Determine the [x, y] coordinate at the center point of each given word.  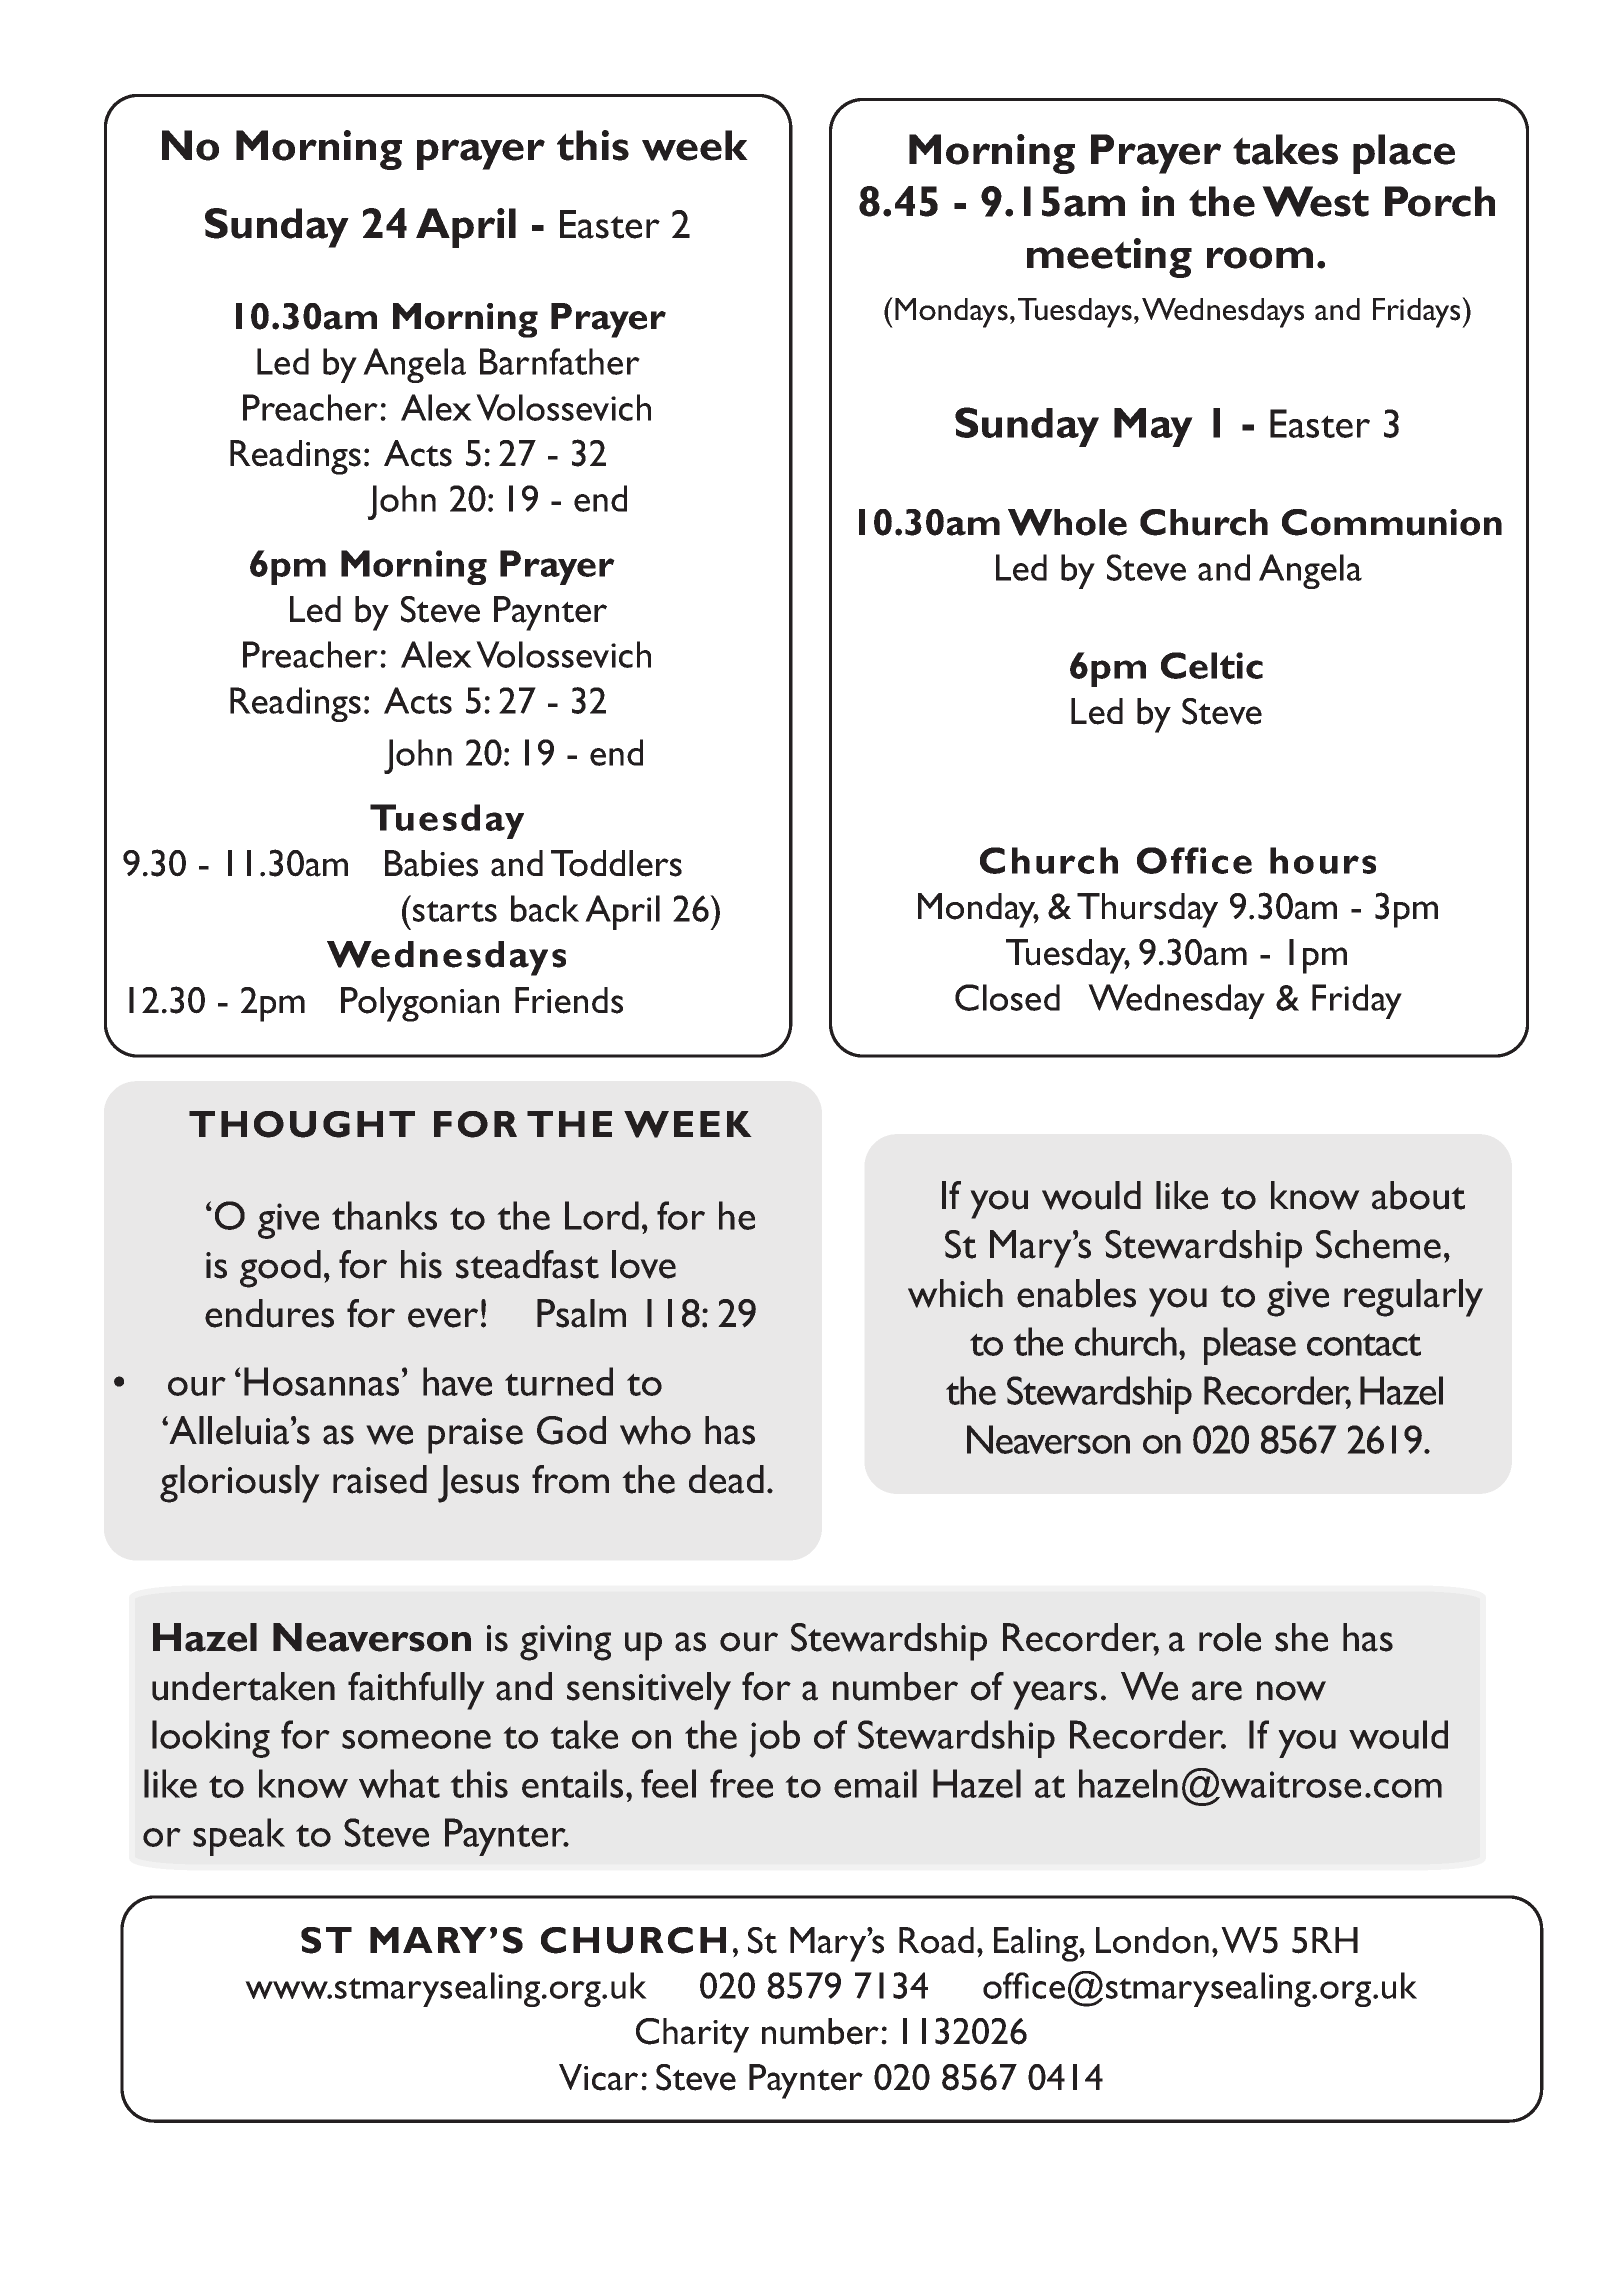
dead [726, 1479]
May [1153, 427]
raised [380, 1479]
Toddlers [616, 863]
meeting [1109, 258]
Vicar [598, 2077]
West [1315, 201]
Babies [431, 863]
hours [1323, 860]
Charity [692, 2035]
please [1250, 1346]
